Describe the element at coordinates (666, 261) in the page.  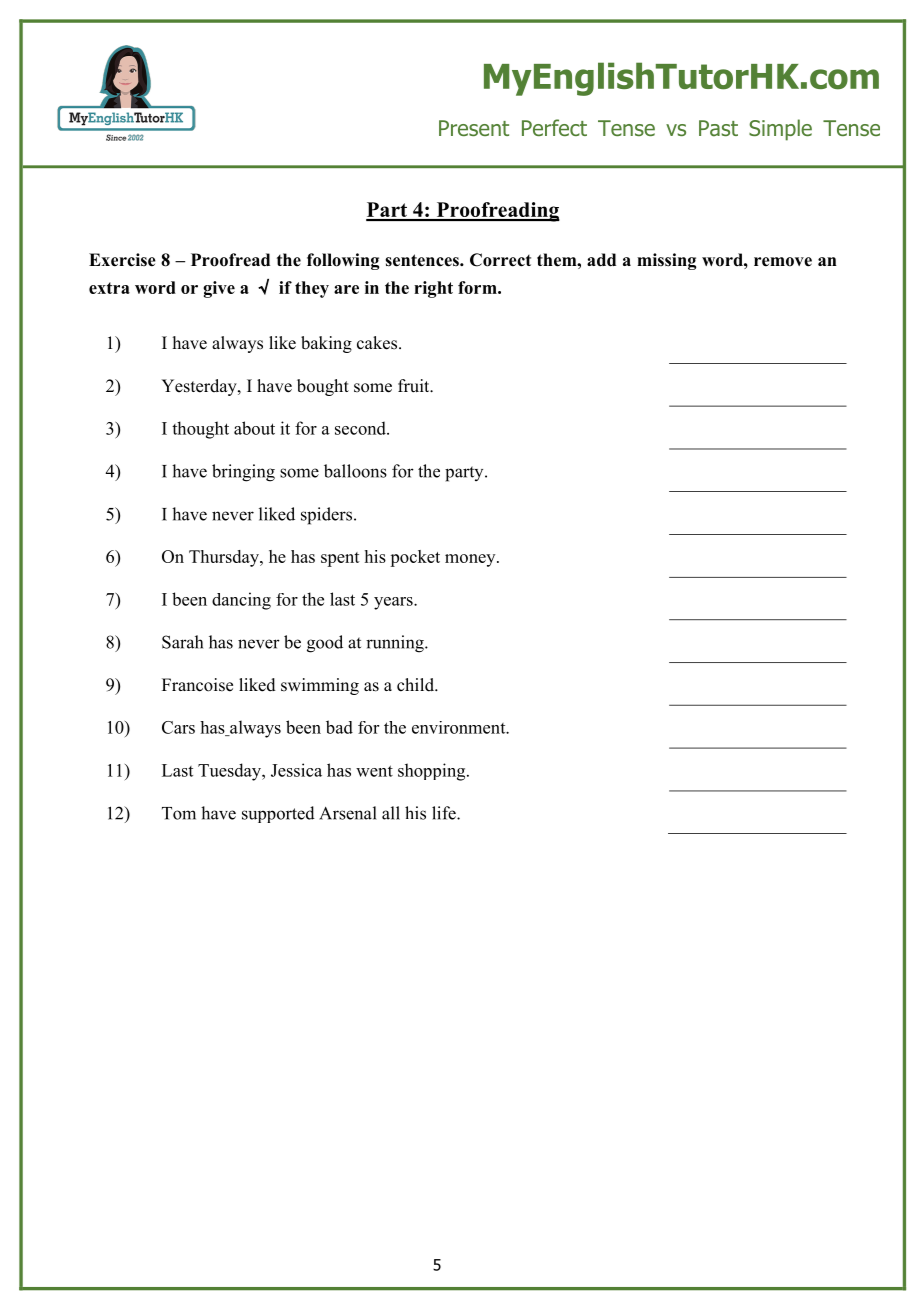
I see `missing` at that location.
